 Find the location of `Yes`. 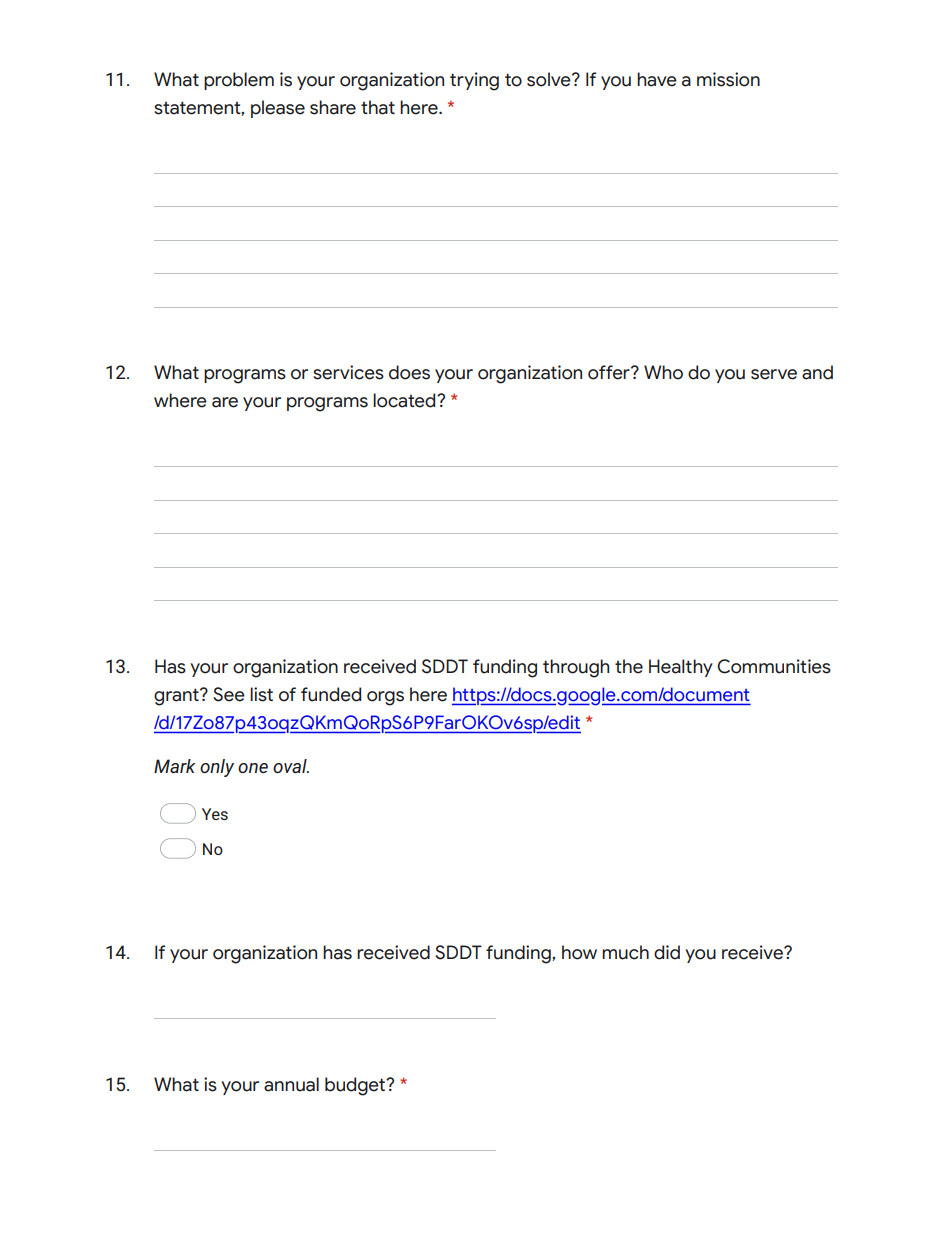

Yes is located at coordinates (215, 814).
